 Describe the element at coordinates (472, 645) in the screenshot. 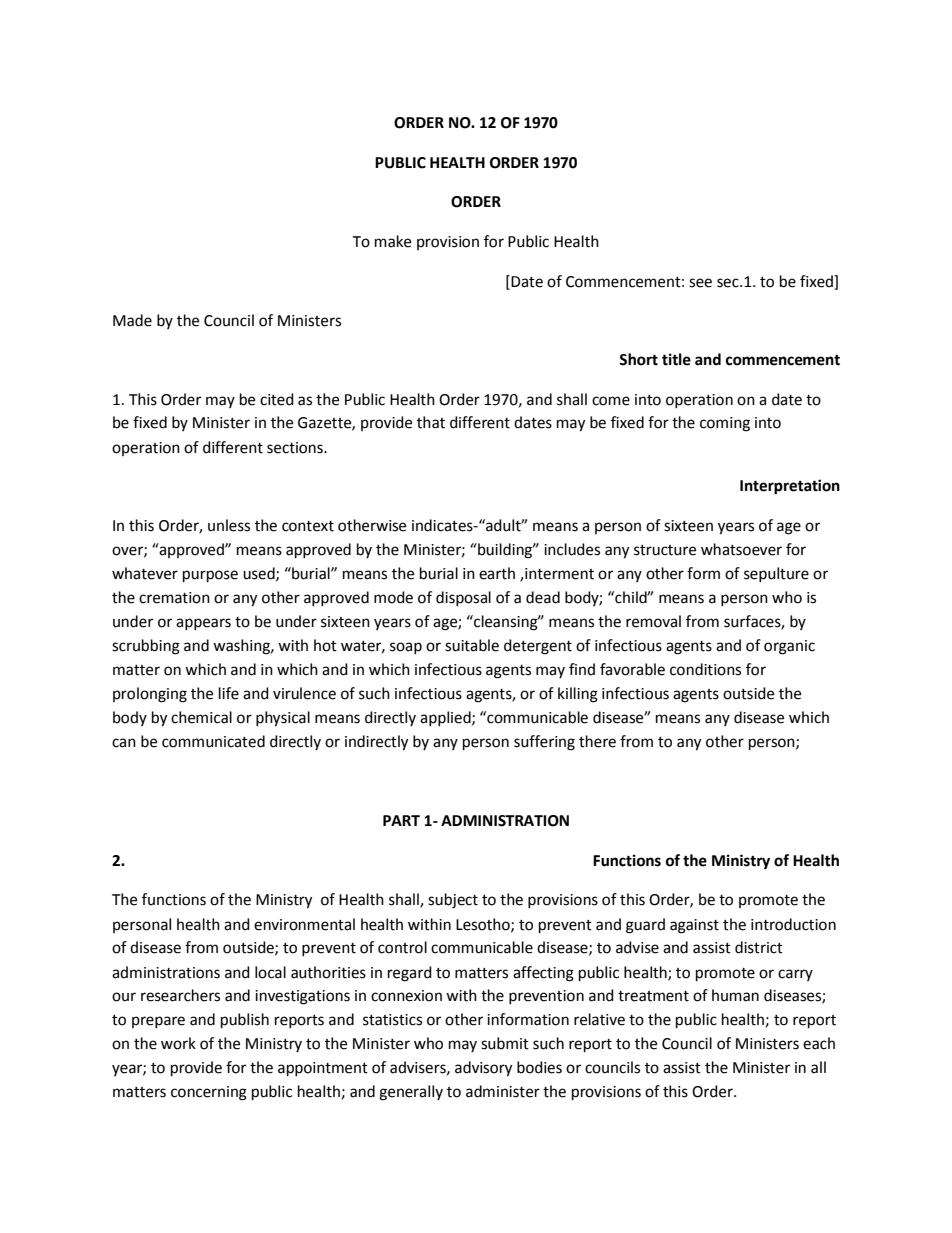

I see `suitable` at that location.
